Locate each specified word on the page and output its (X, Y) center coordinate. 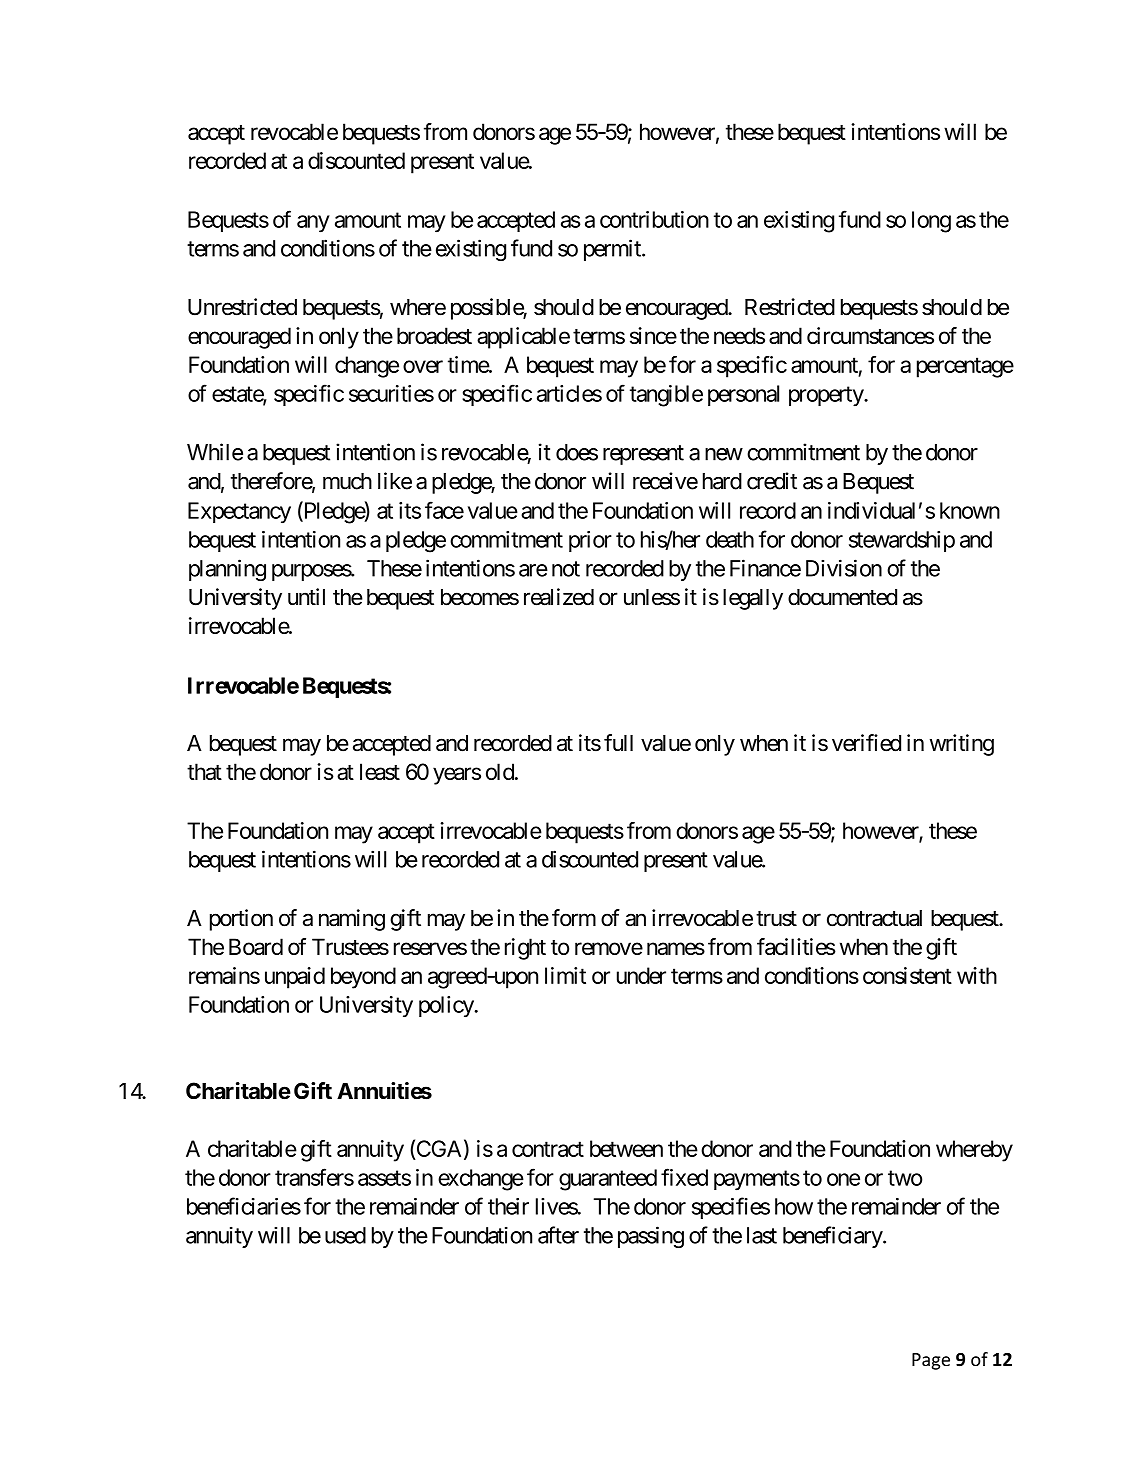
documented (842, 597)
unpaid (295, 978)
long (931, 222)
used (345, 1235)
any (313, 224)
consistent (907, 975)
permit (613, 250)
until (306, 596)
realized (559, 597)
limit (565, 975)
